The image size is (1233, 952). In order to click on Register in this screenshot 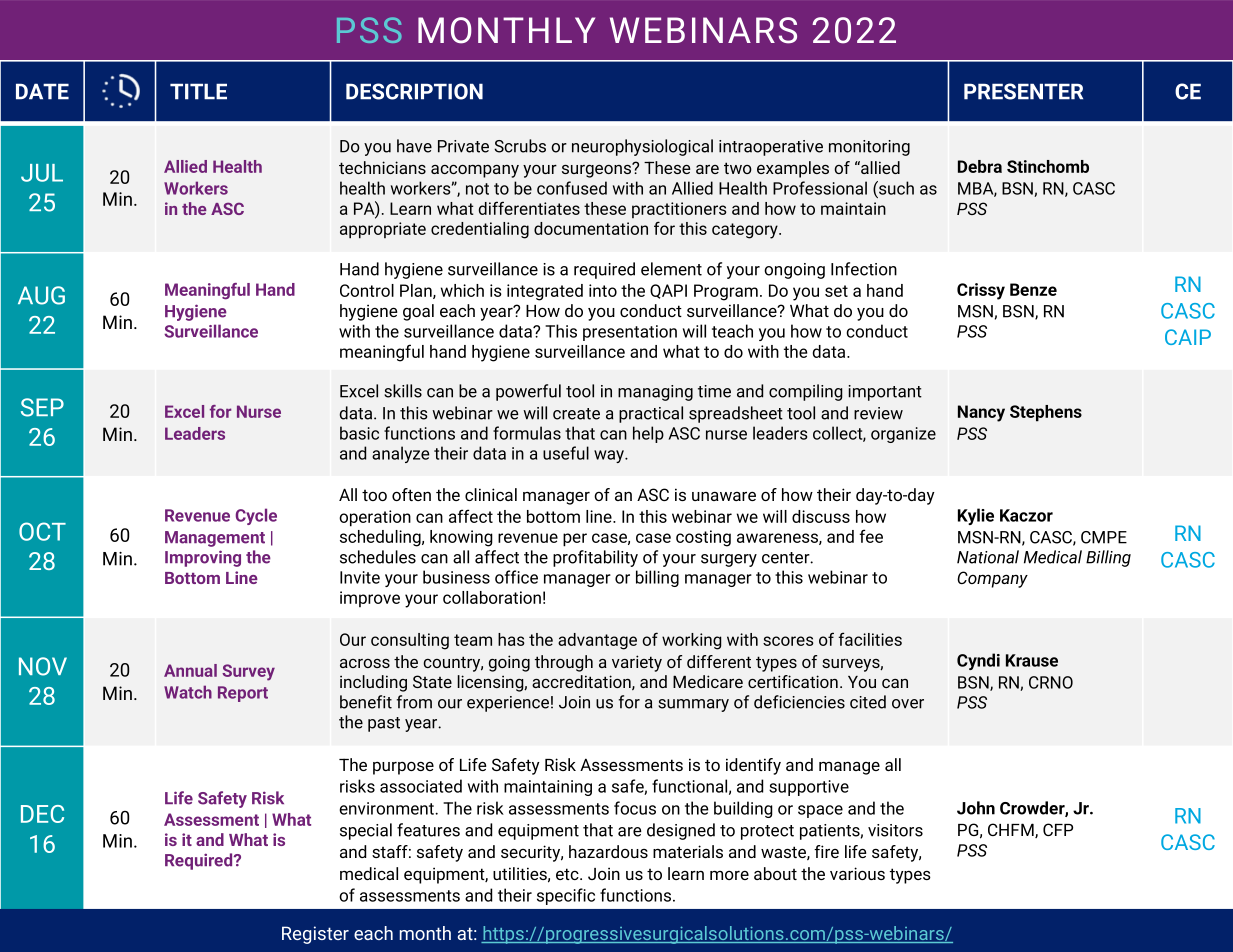, I will do `click(315, 935)`.
